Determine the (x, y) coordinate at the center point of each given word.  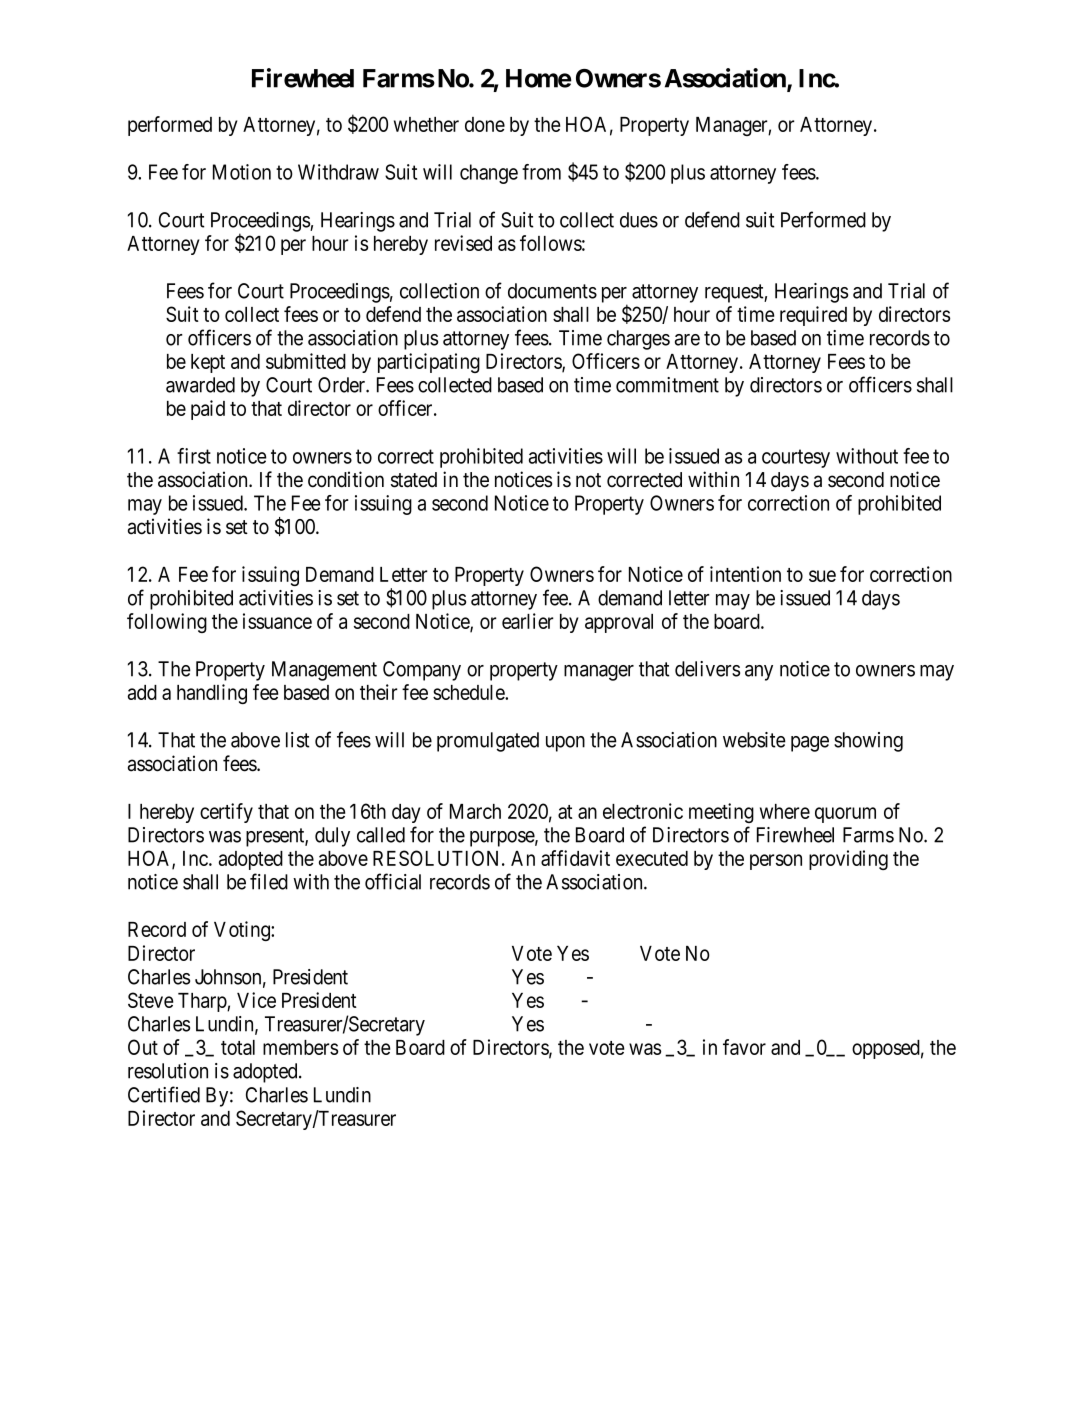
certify (226, 813)
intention (745, 574)
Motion (242, 172)
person (776, 862)
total (238, 1047)
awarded (200, 385)
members (300, 1047)
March (475, 811)
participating (429, 363)
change (489, 174)
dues (639, 220)
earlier (528, 621)
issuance (277, 621)
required (813, 316)
